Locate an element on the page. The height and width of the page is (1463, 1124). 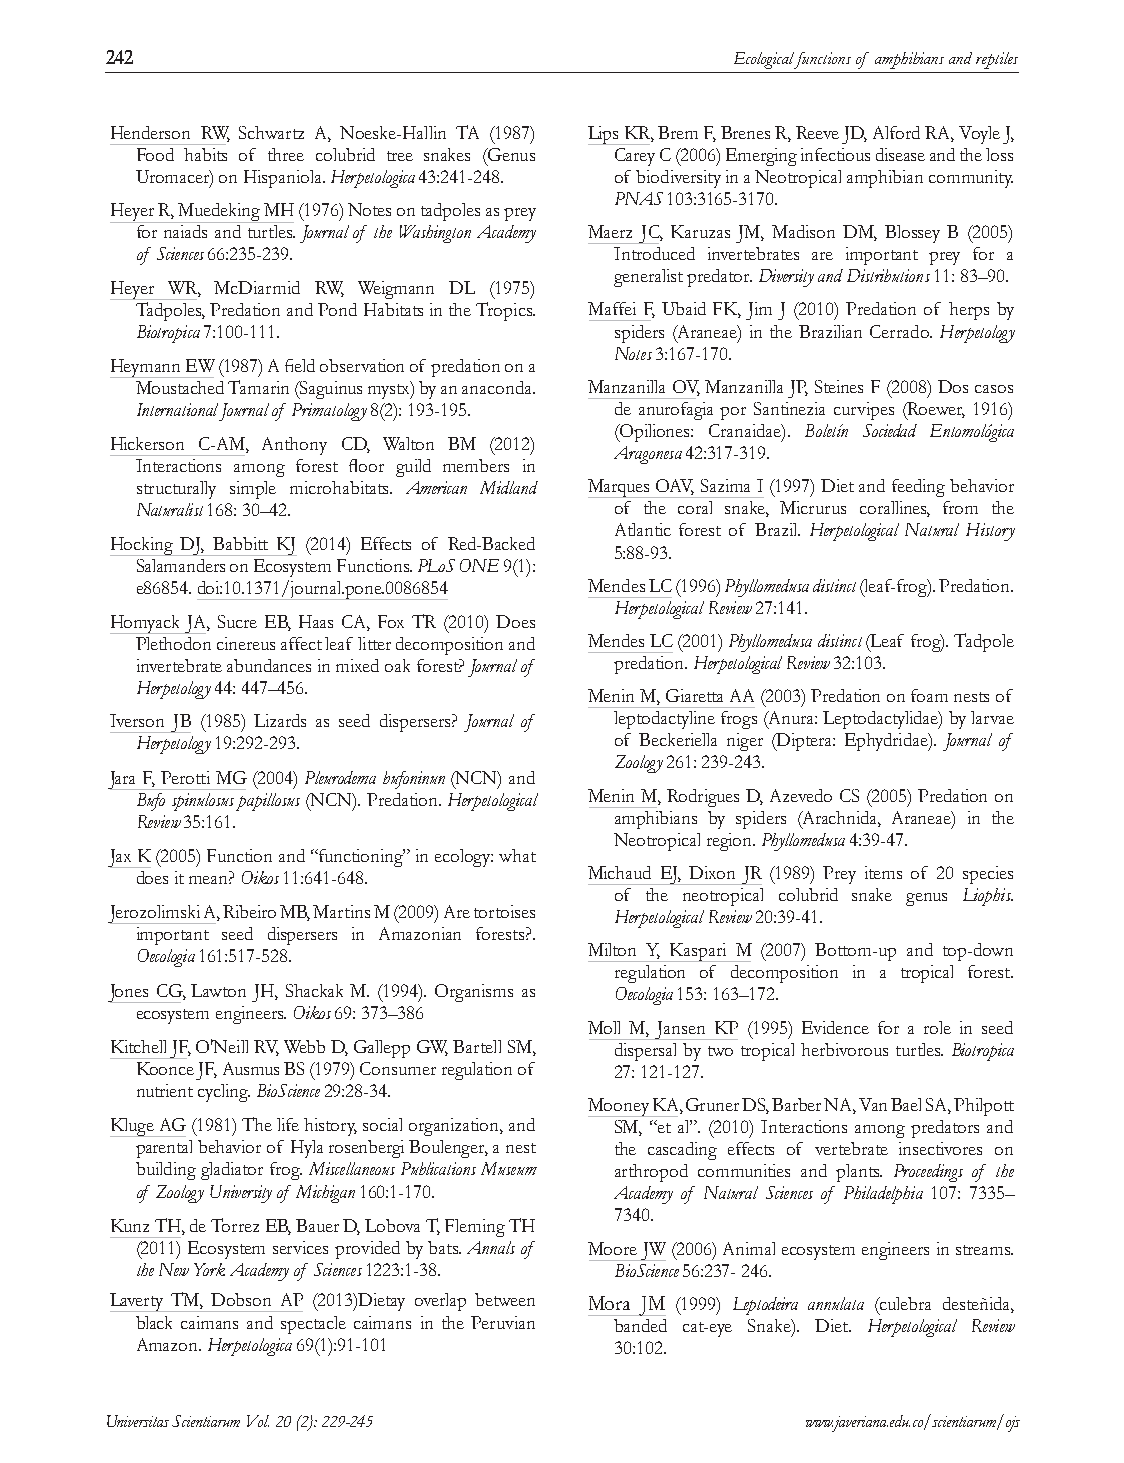
Iverson is located at coordinates (137, 720).
